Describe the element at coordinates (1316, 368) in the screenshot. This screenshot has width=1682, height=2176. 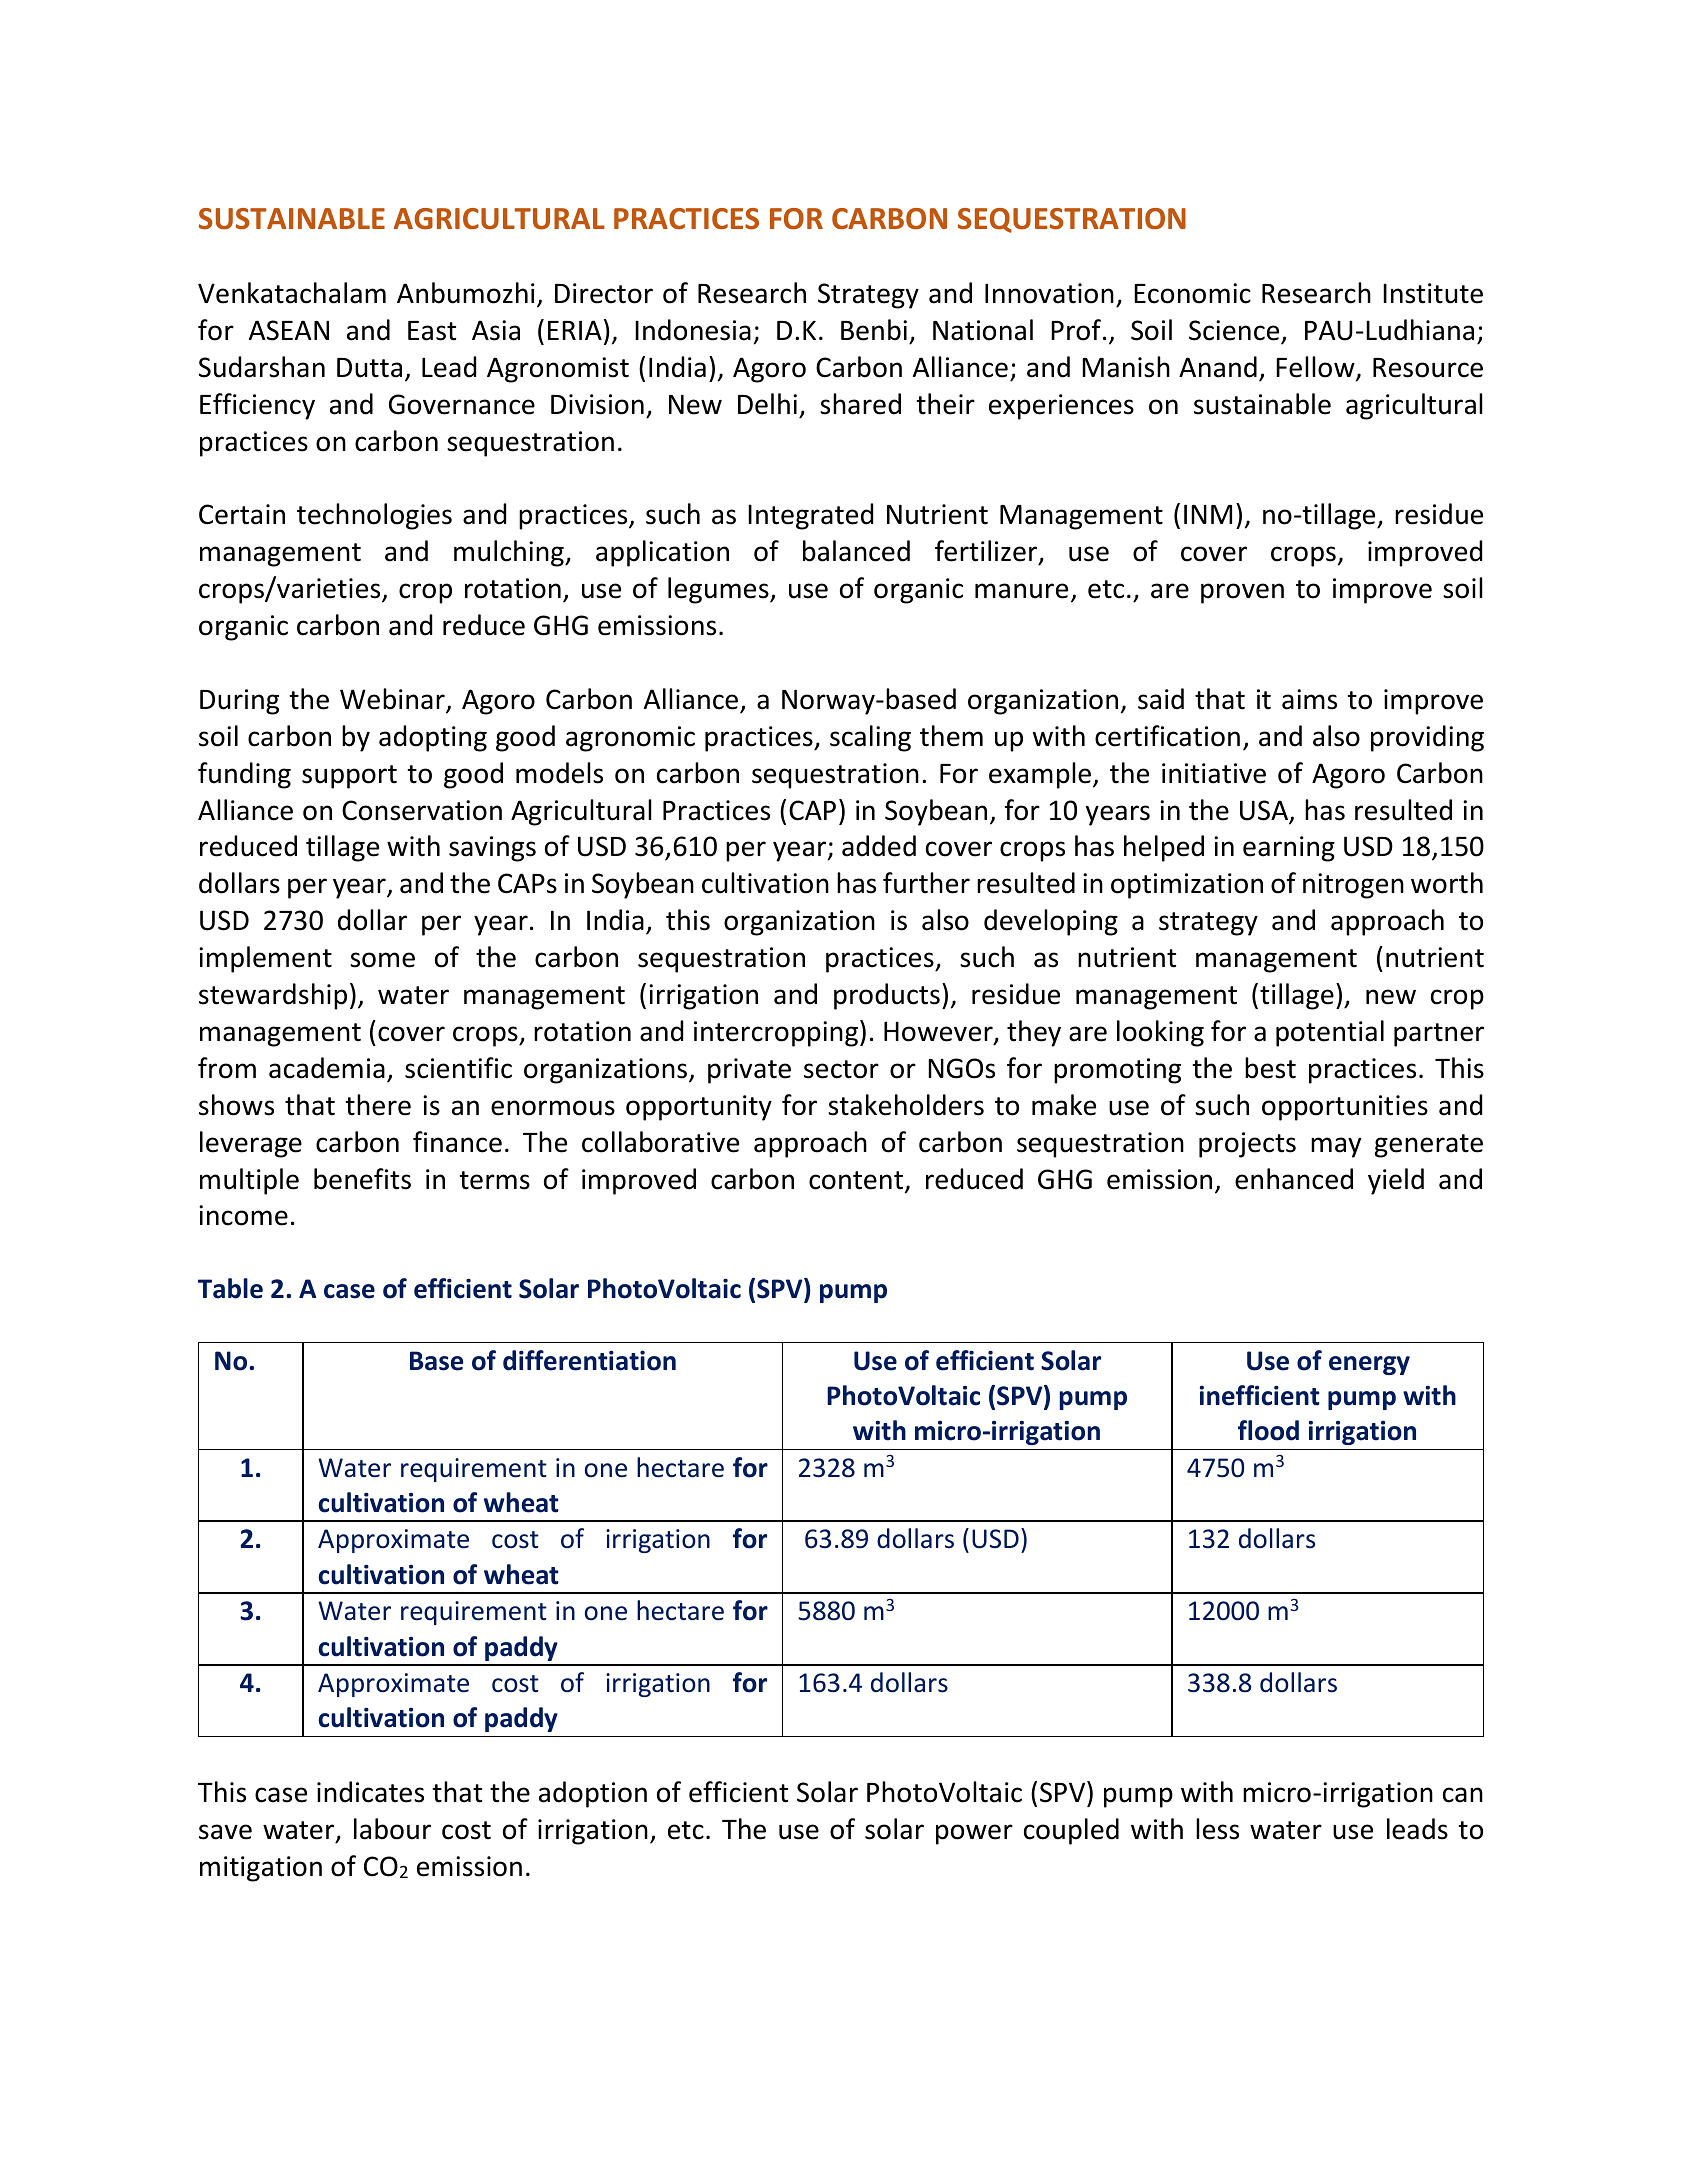
I see `Fellow` at that location.
